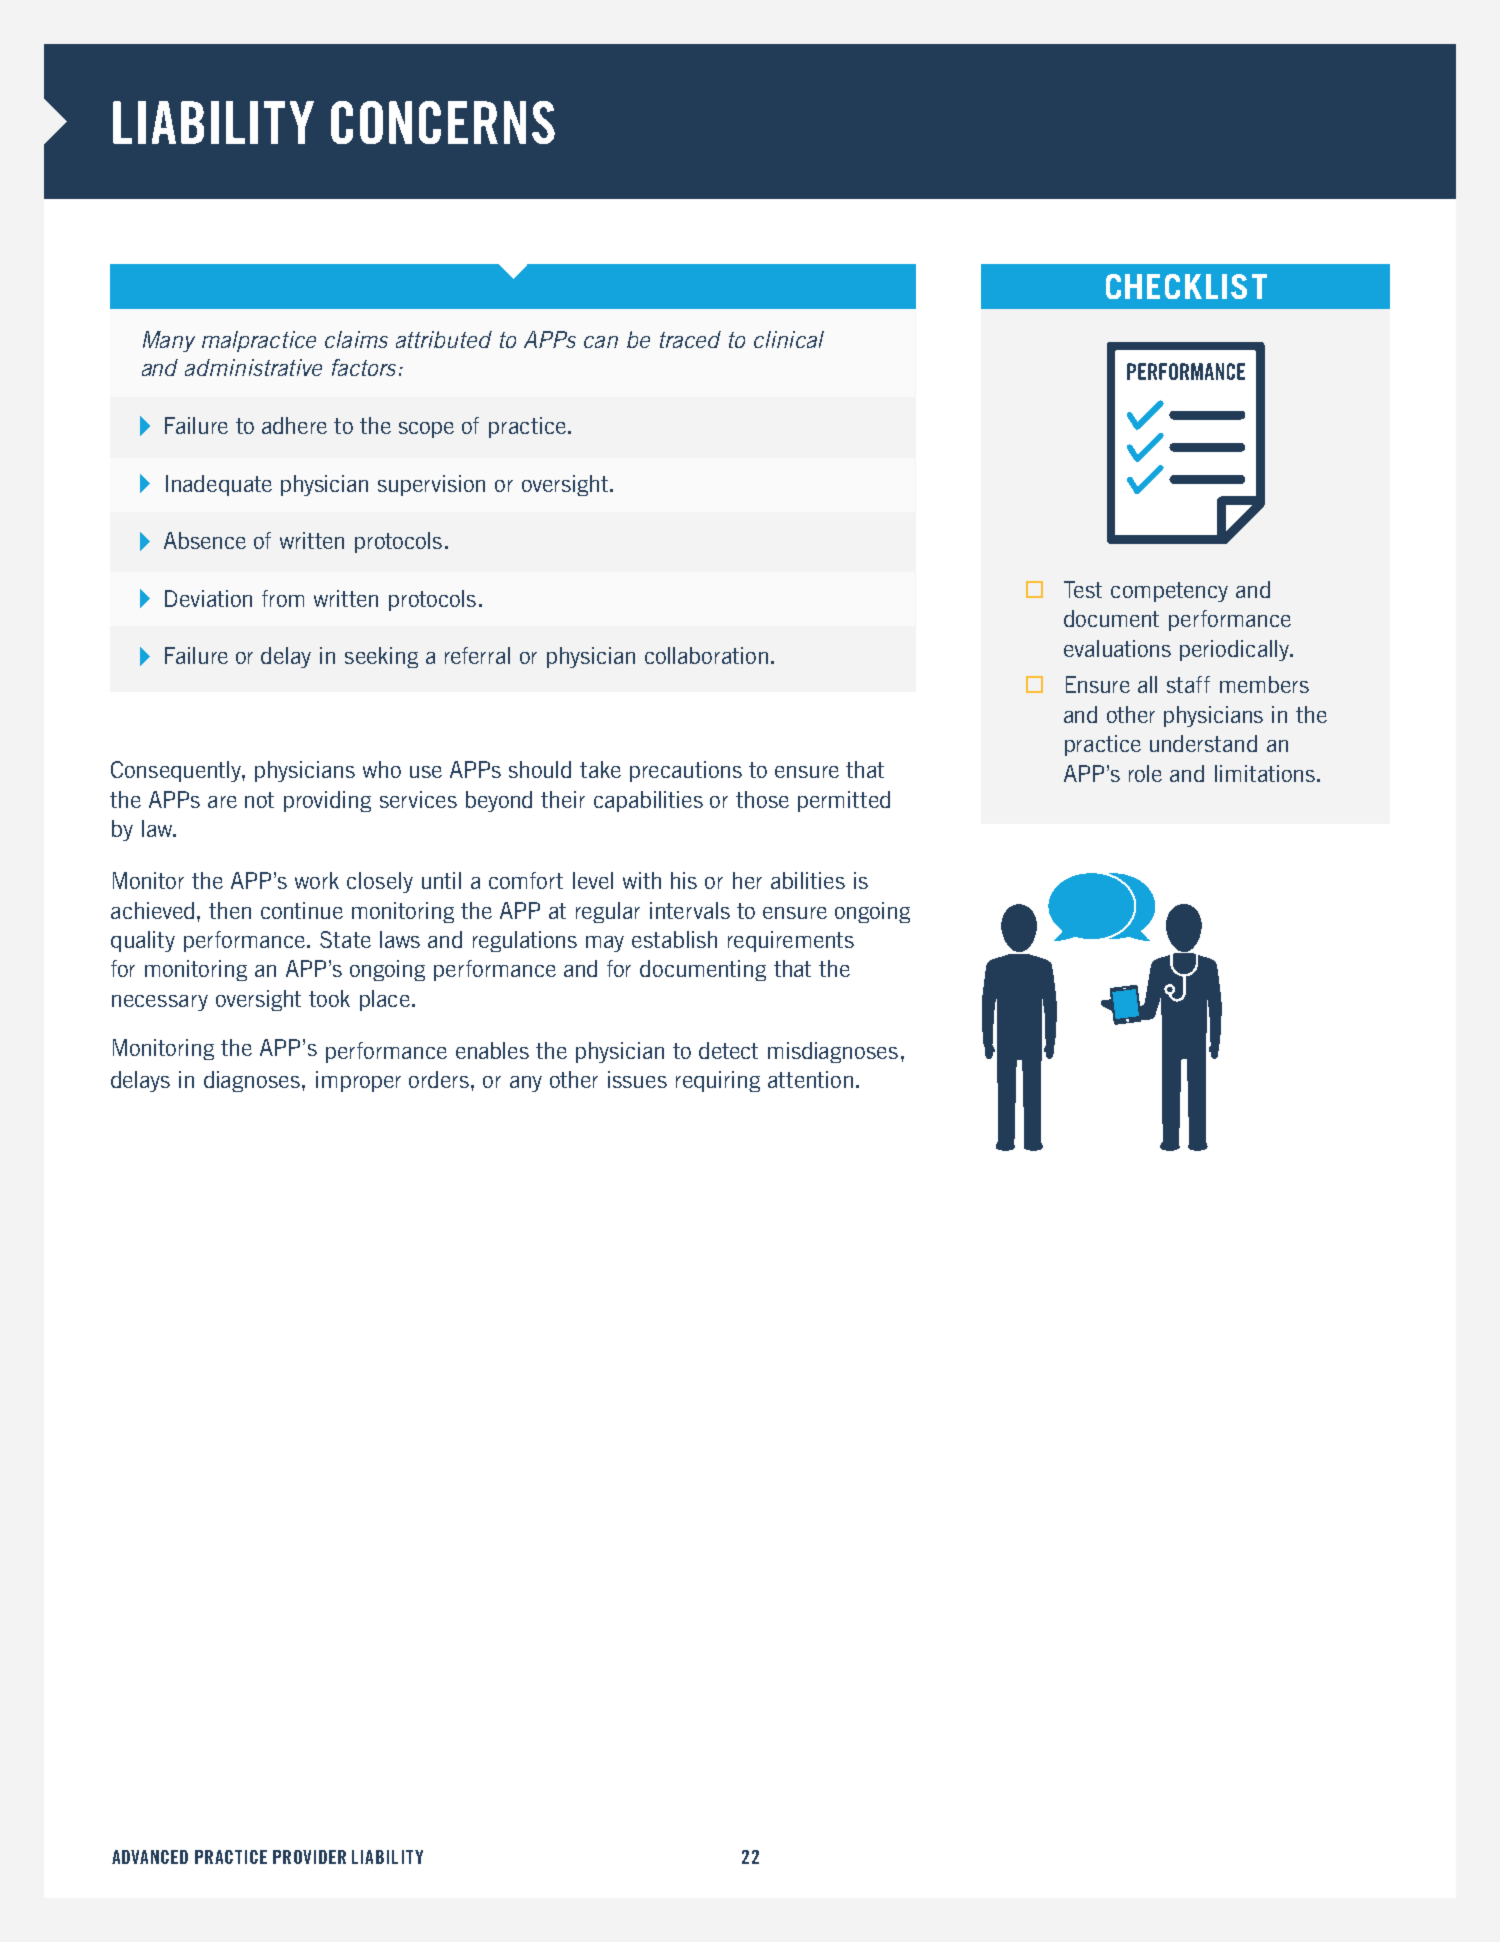 This screenshot has height=1942, width=1500. Describe the element at coordinates (1186, 286) in the screenshot. I see `CHECKLIST` at that location.
